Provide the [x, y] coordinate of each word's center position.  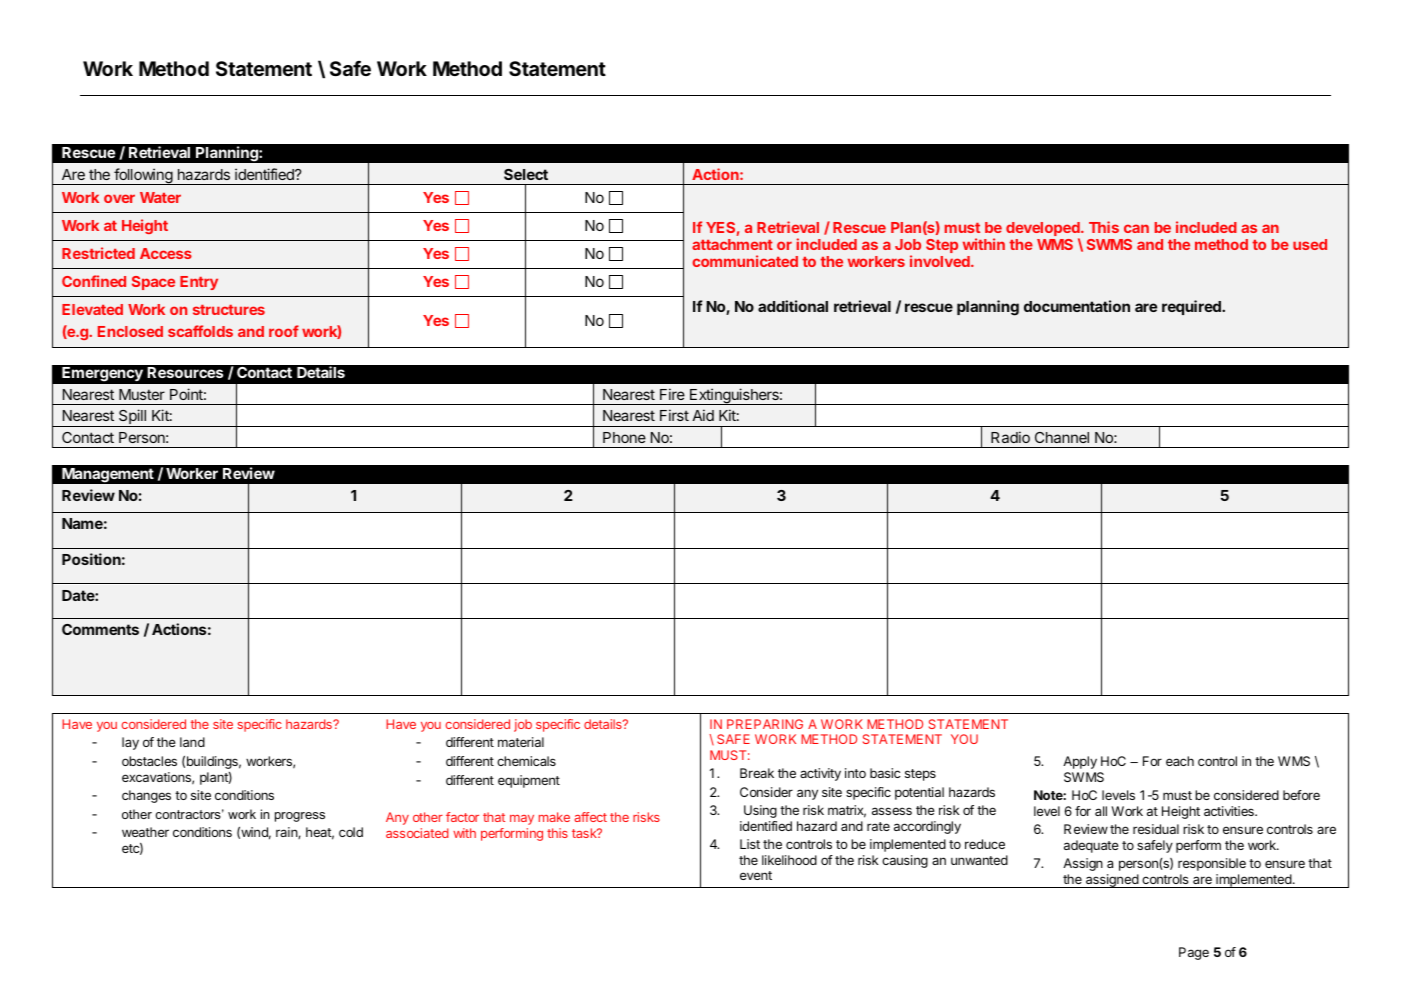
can [1136, 228]
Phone [624, 437]
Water [160, 197]
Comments [100, 629]
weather [145, 832]
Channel [1062, 437]
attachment [732, 244]
